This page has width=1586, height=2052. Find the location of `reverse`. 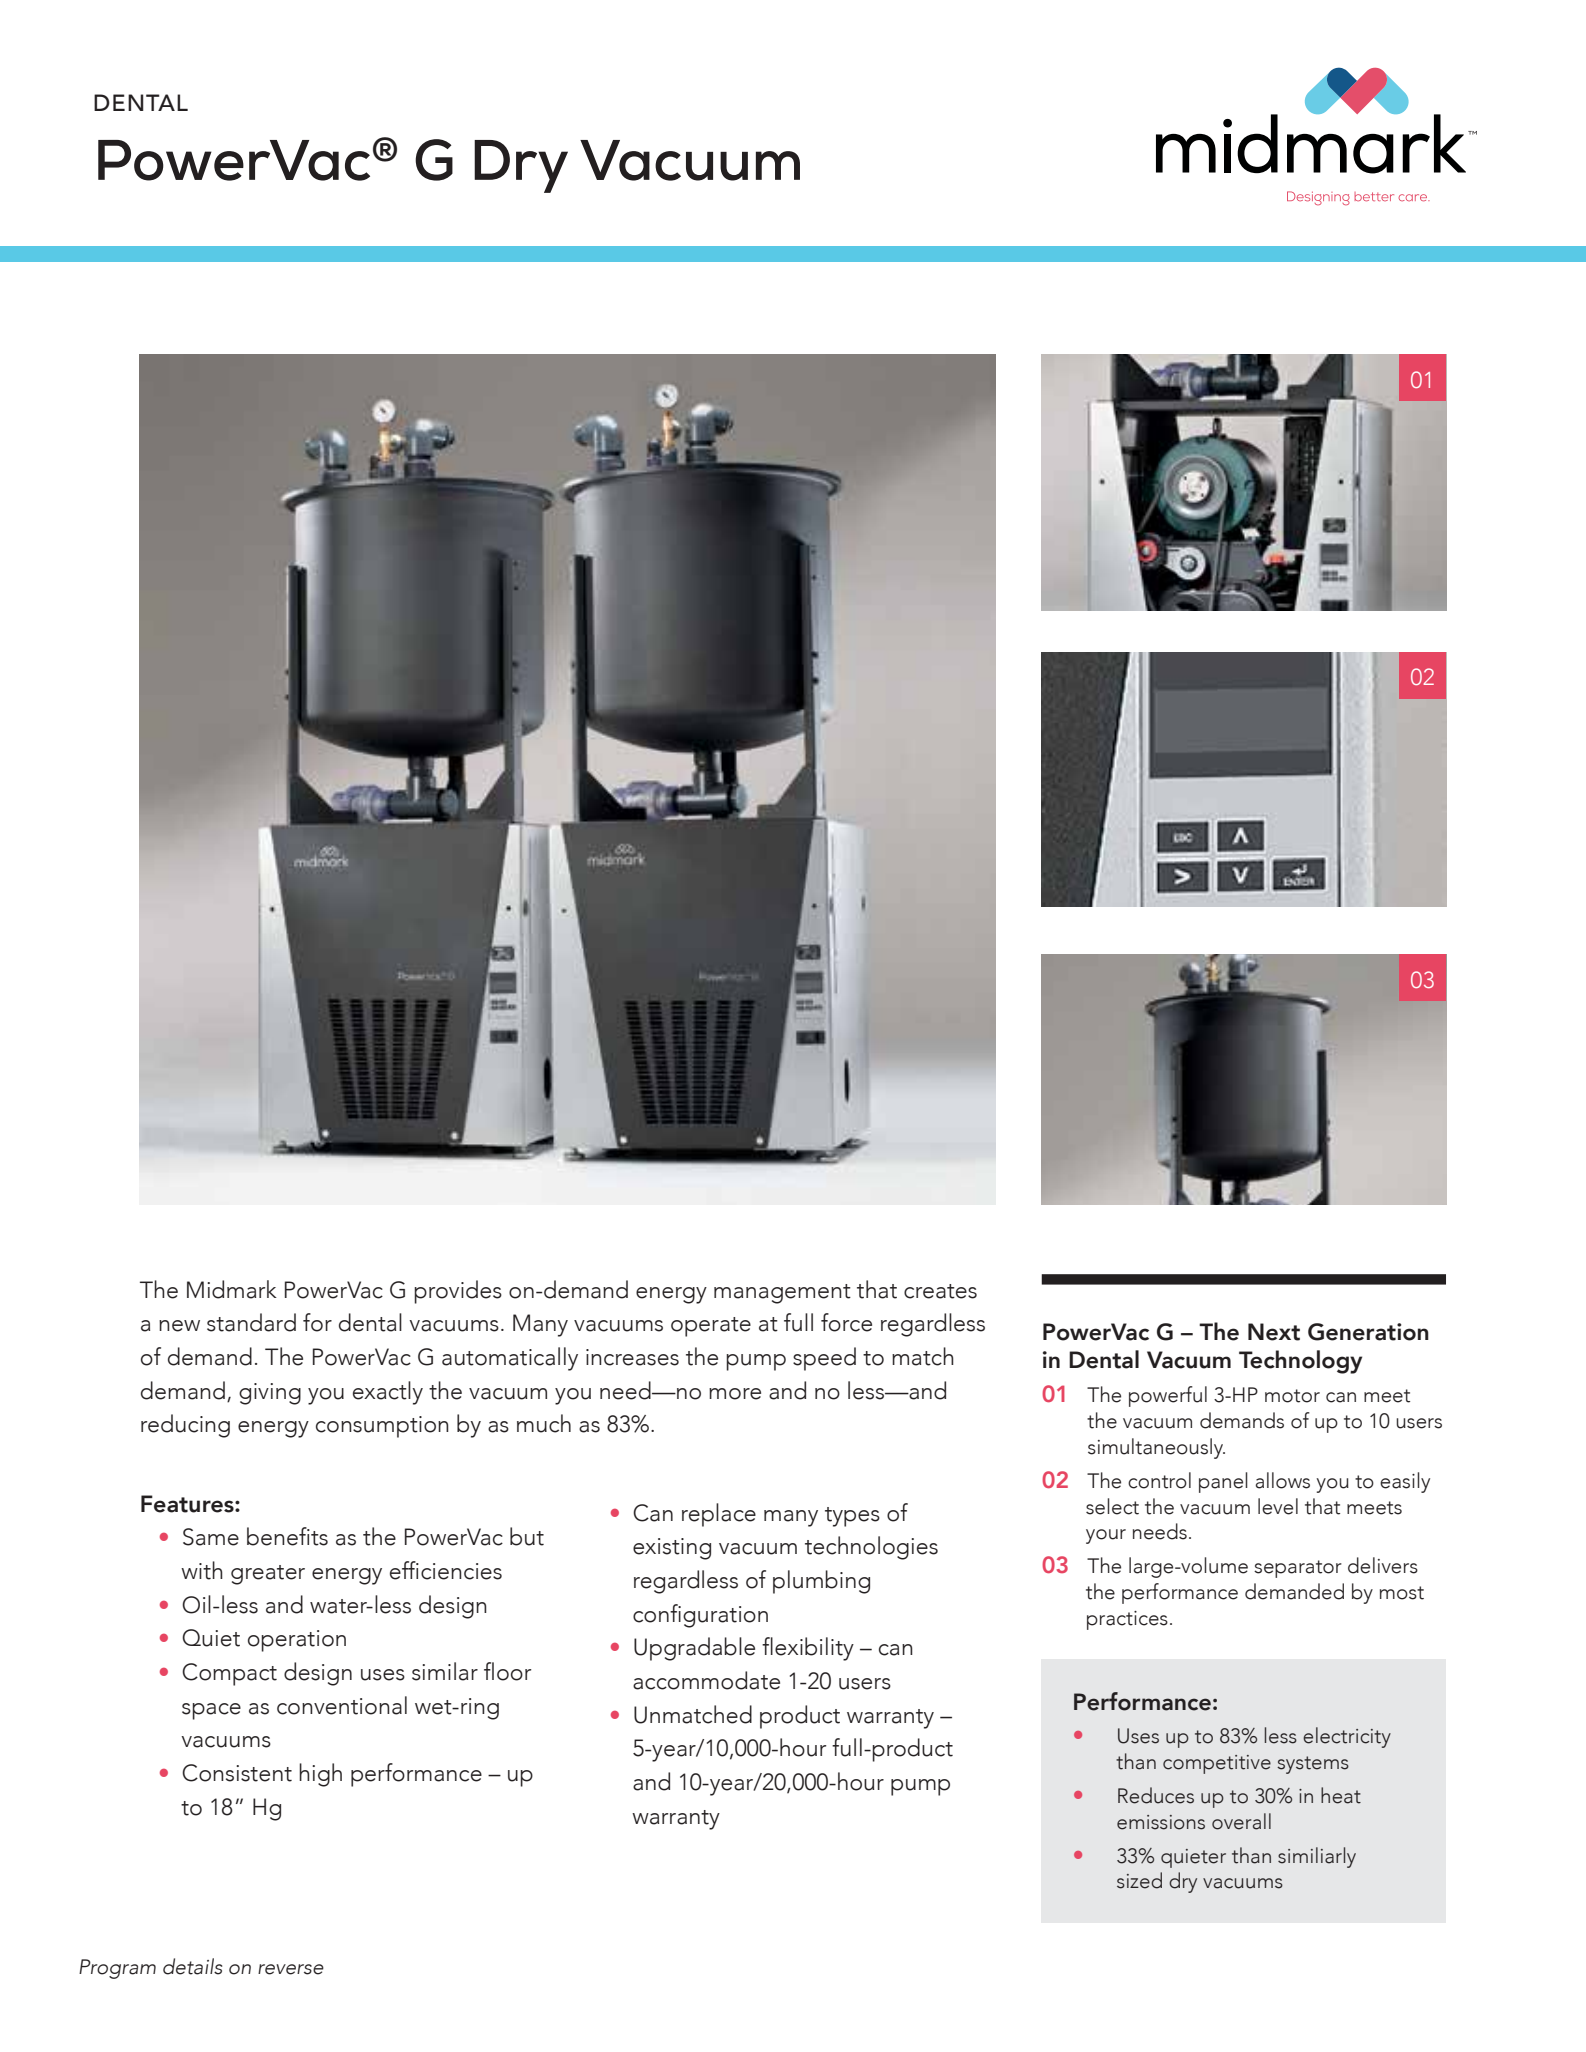

reverse is located at coordinates (291, 1969).
